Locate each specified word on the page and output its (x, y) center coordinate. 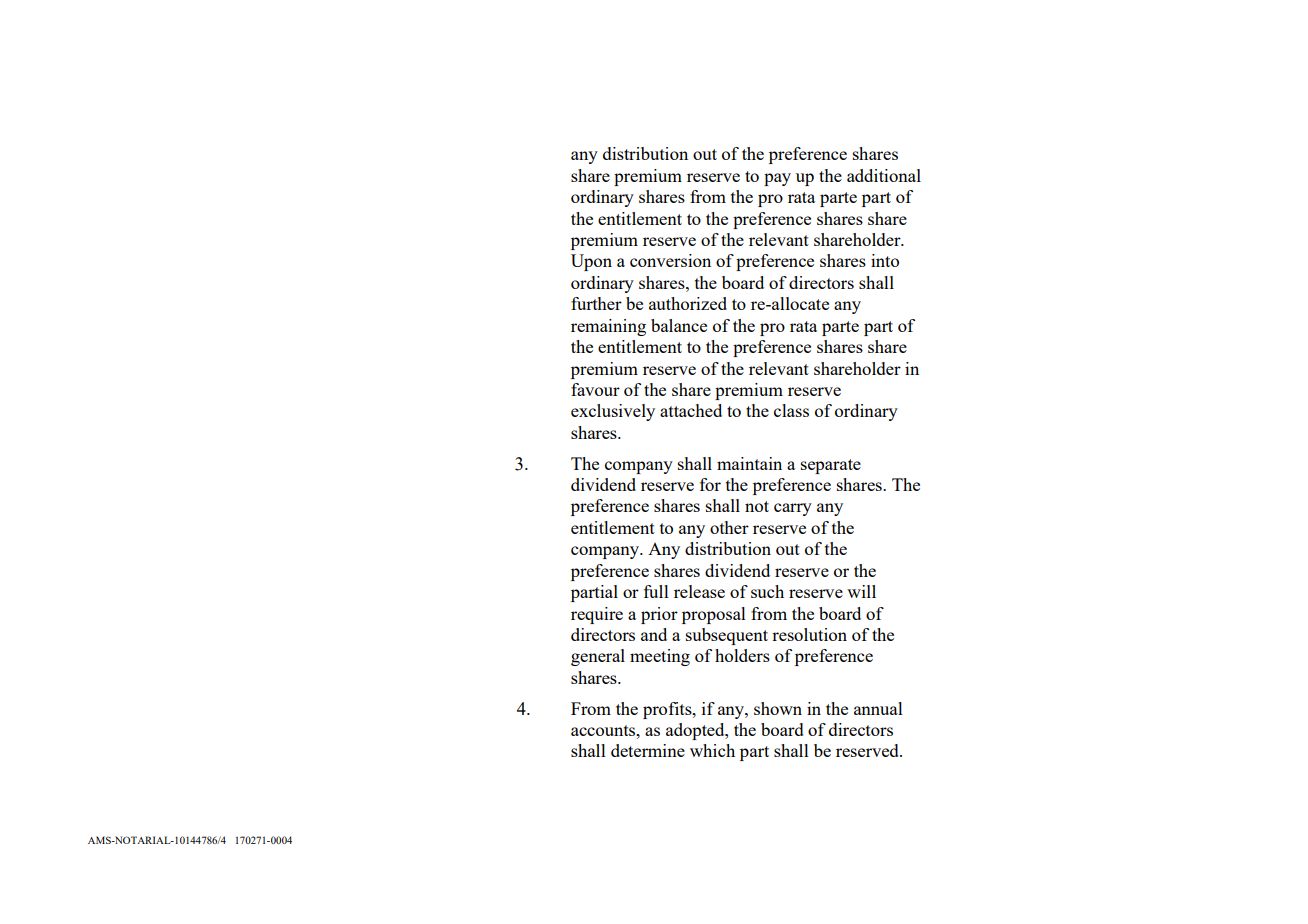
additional (884, 175)
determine (648, 750)
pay (777, 179)
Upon (591, 262)
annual (878, 708)
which (712, 750)
